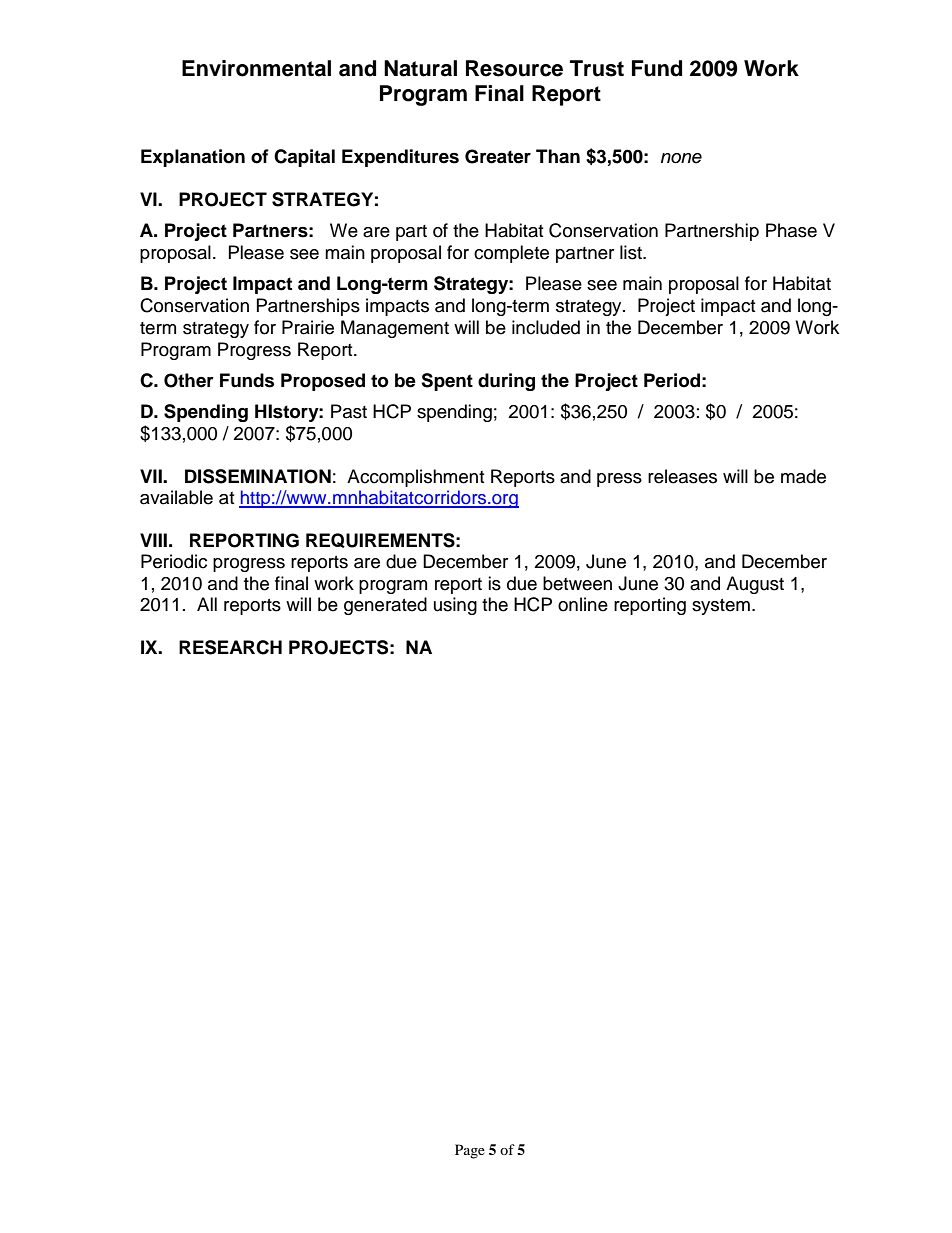  Describe the element at coordinates (514, 68) in the document. I see `Resource` at that location.
